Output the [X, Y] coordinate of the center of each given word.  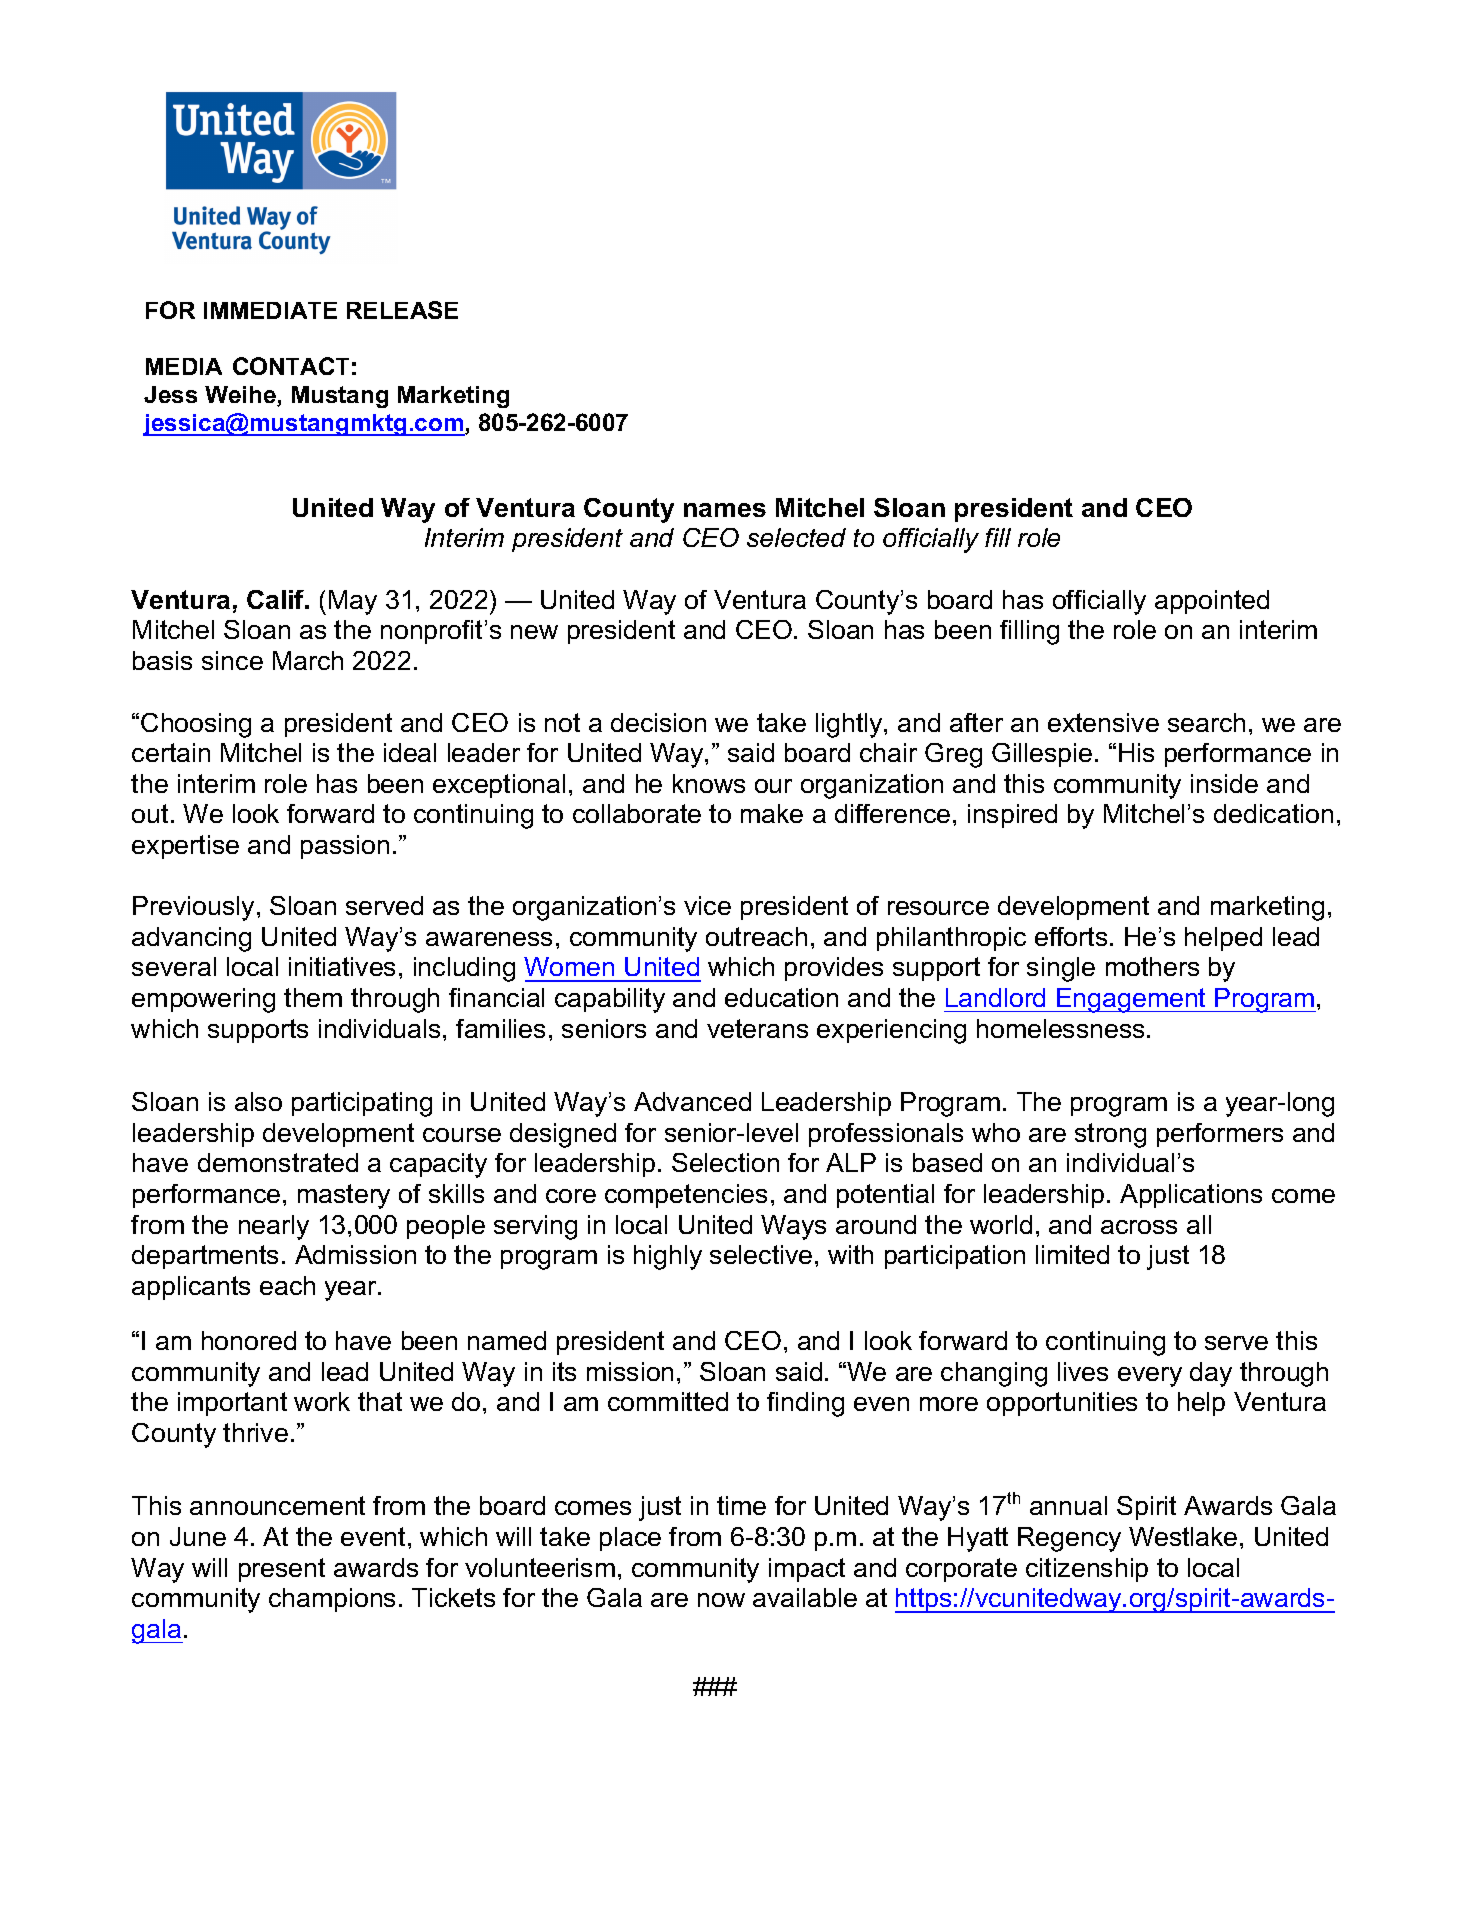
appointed [1212, 602]
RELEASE [402, 310]
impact [807, 1570]
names [725, 510]
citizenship [1087, 1570]
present [282, 1570]
